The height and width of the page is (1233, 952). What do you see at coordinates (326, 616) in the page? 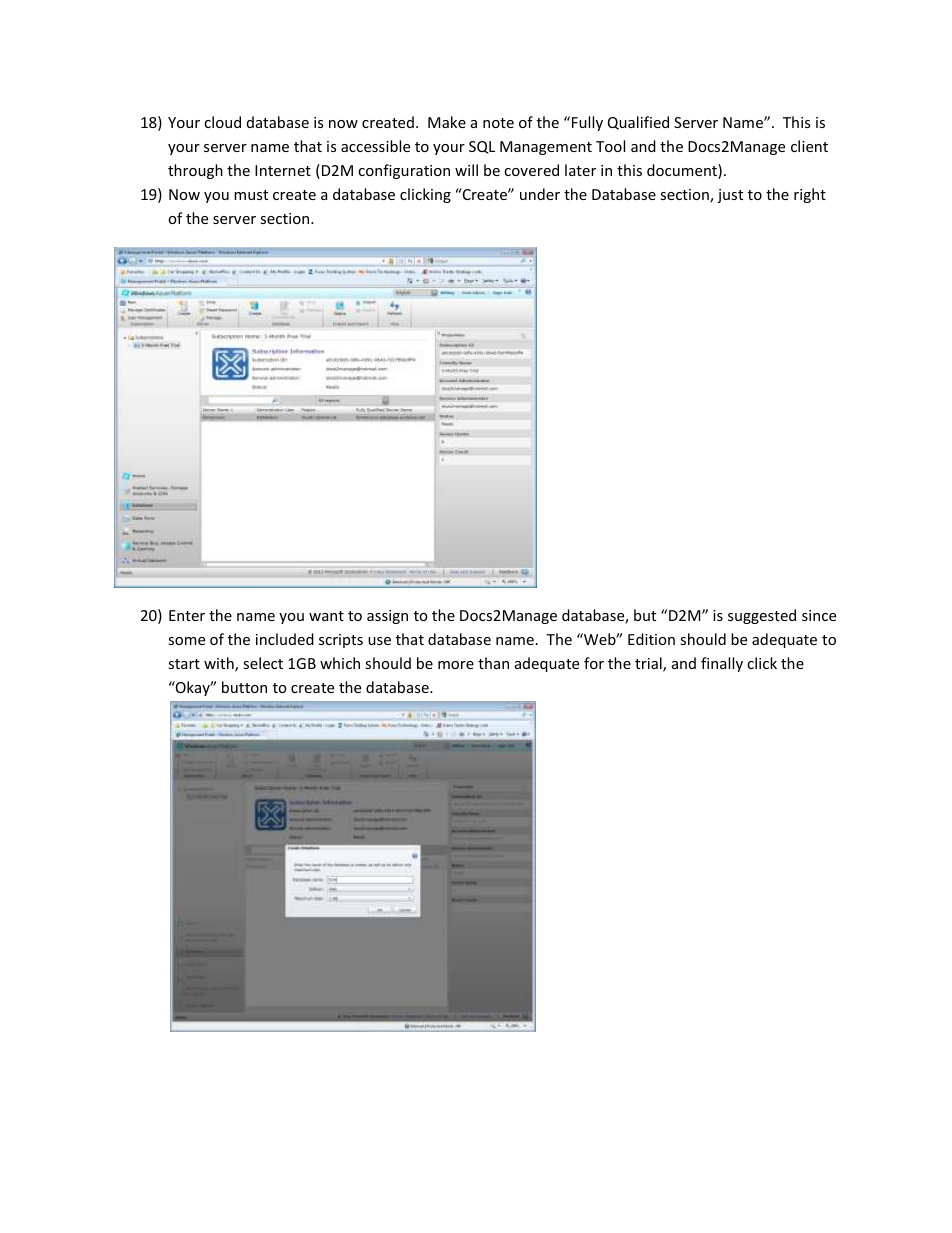
I see `want` at bounding box center [326, 616].
